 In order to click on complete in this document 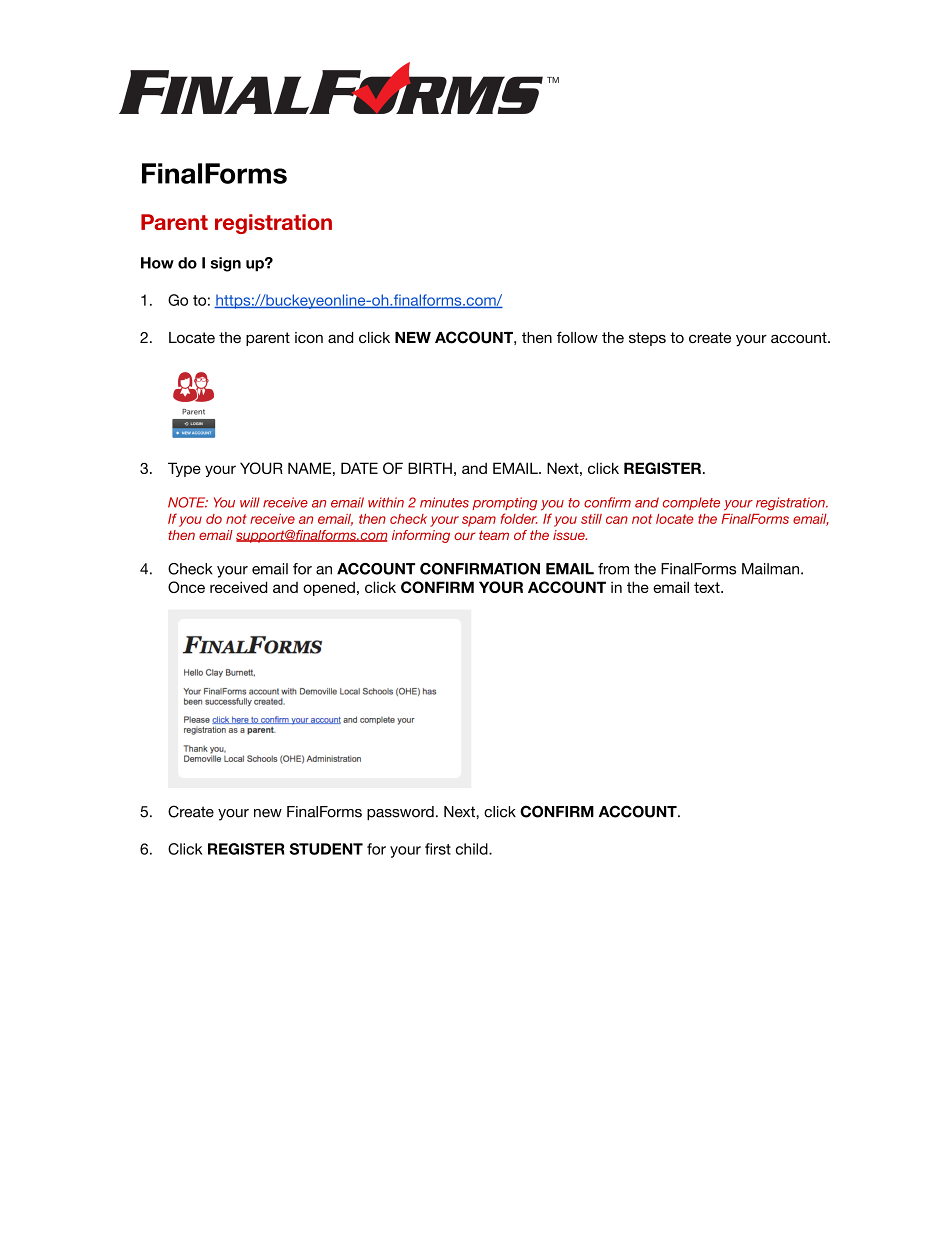, I will do `click(691, 503)`.
